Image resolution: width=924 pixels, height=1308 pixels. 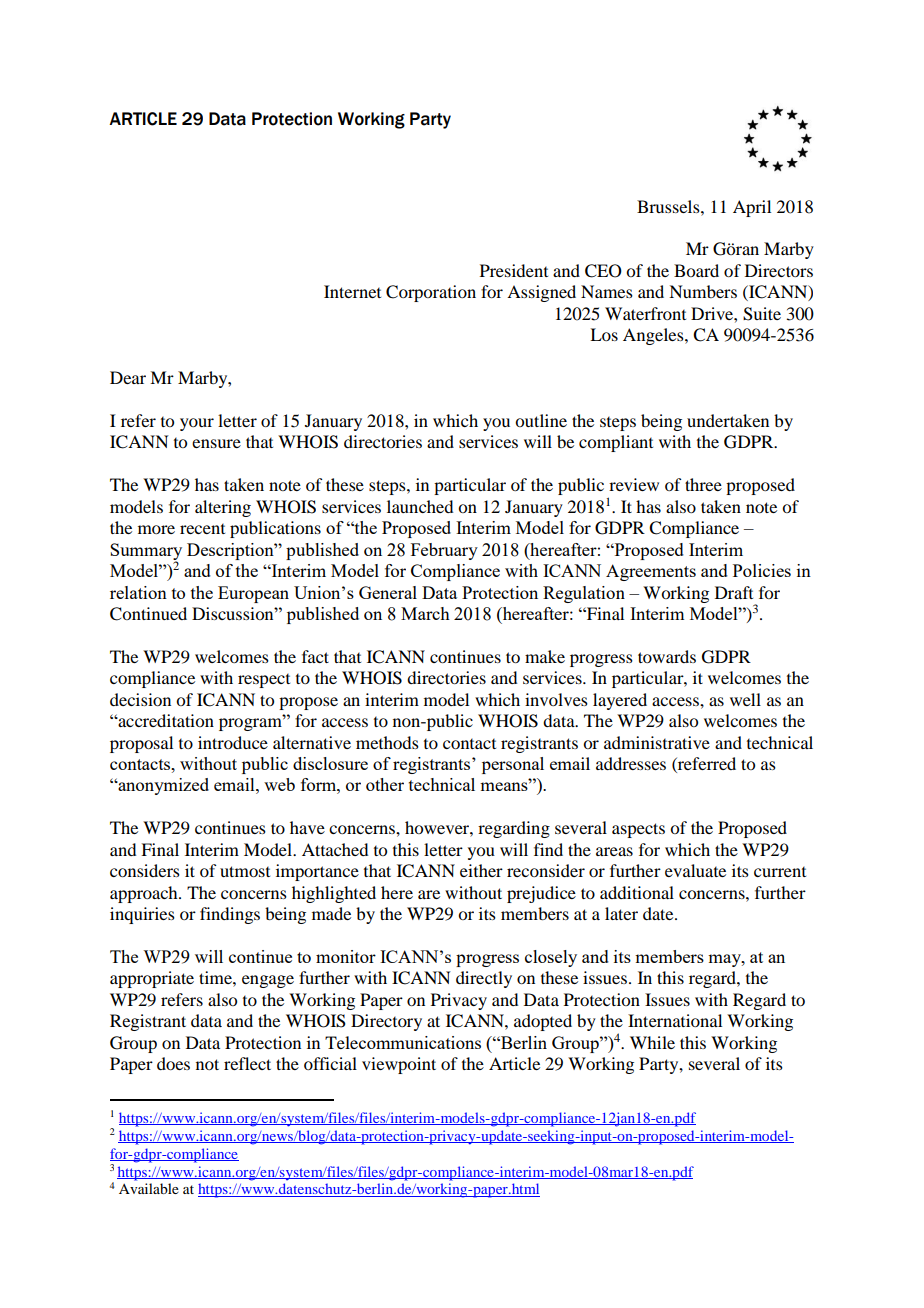 I want to click on respect, so click(x=264, y=681).
